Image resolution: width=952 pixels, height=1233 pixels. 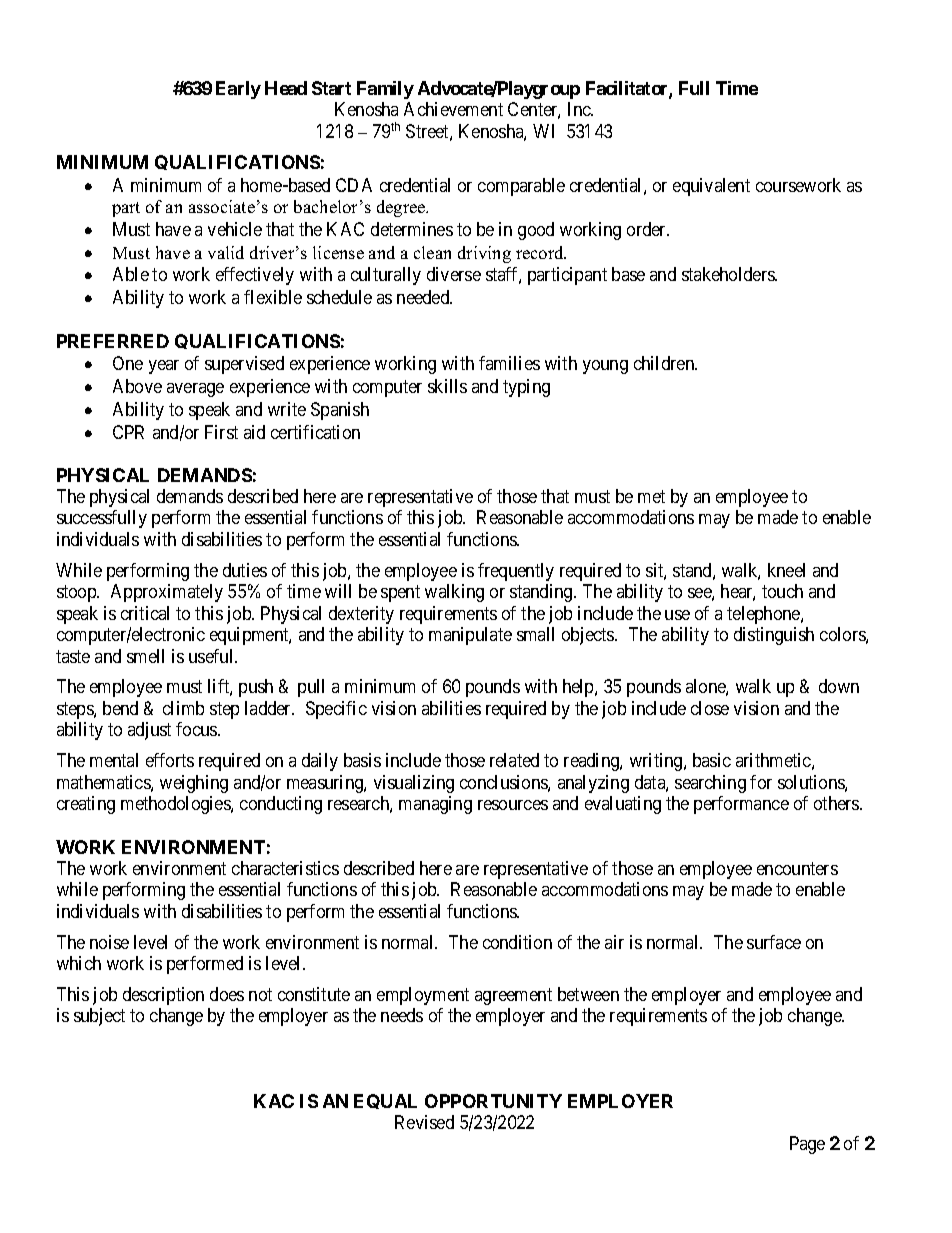 I want to click on PREFERRED, so click(x=113, y=341).
